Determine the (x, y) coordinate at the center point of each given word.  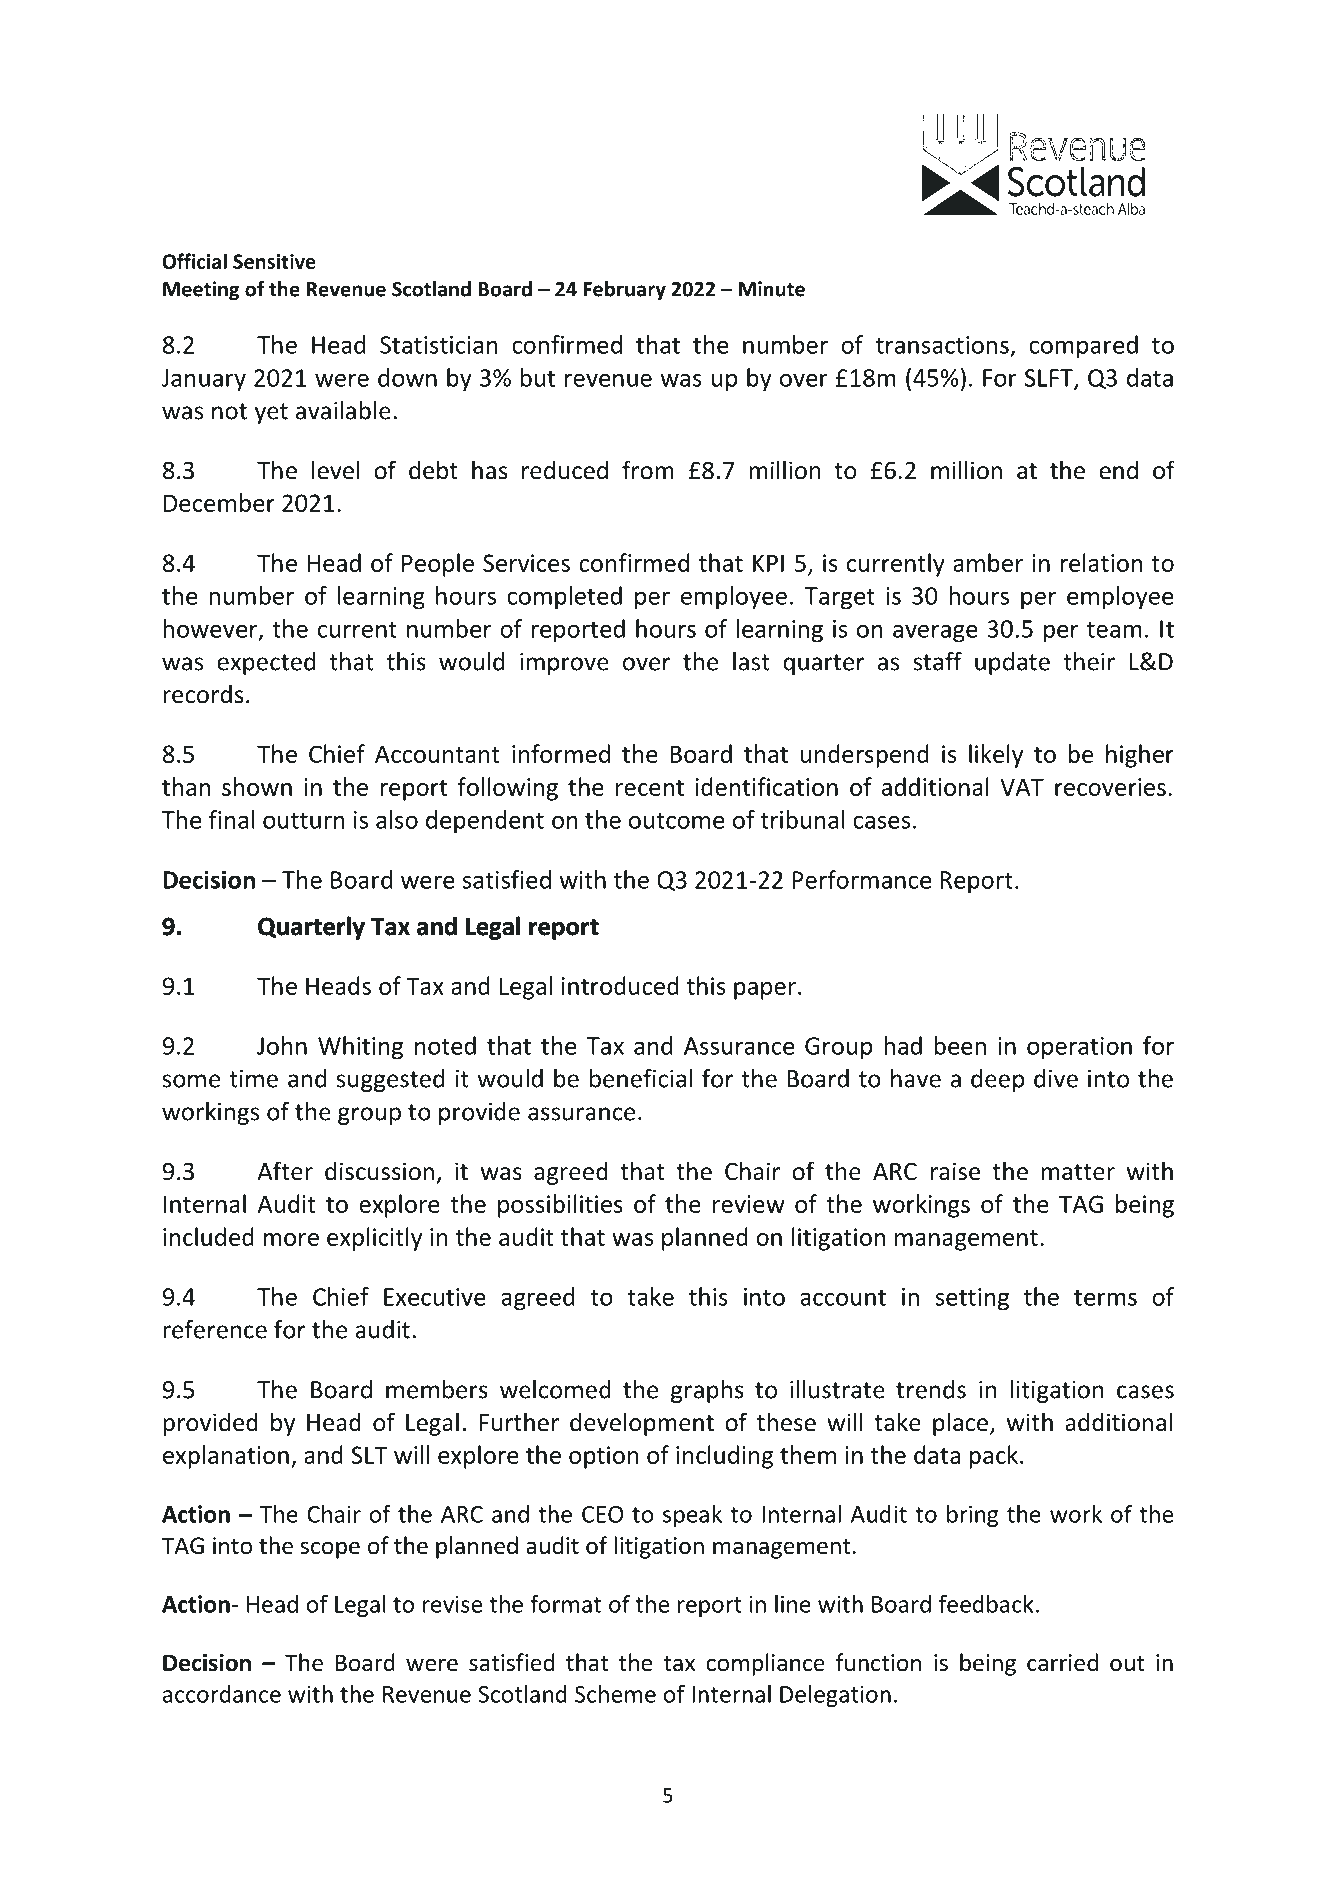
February (624, 291)
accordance (222, 1694)
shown (257, 786)
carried (1062, 1662)
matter (1078, 1172)
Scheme (615, 1694)
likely (996, 756)
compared (1083, 347)
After (285, 1171)
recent (650, 788)
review (749, 1204)
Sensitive (274, 261)
